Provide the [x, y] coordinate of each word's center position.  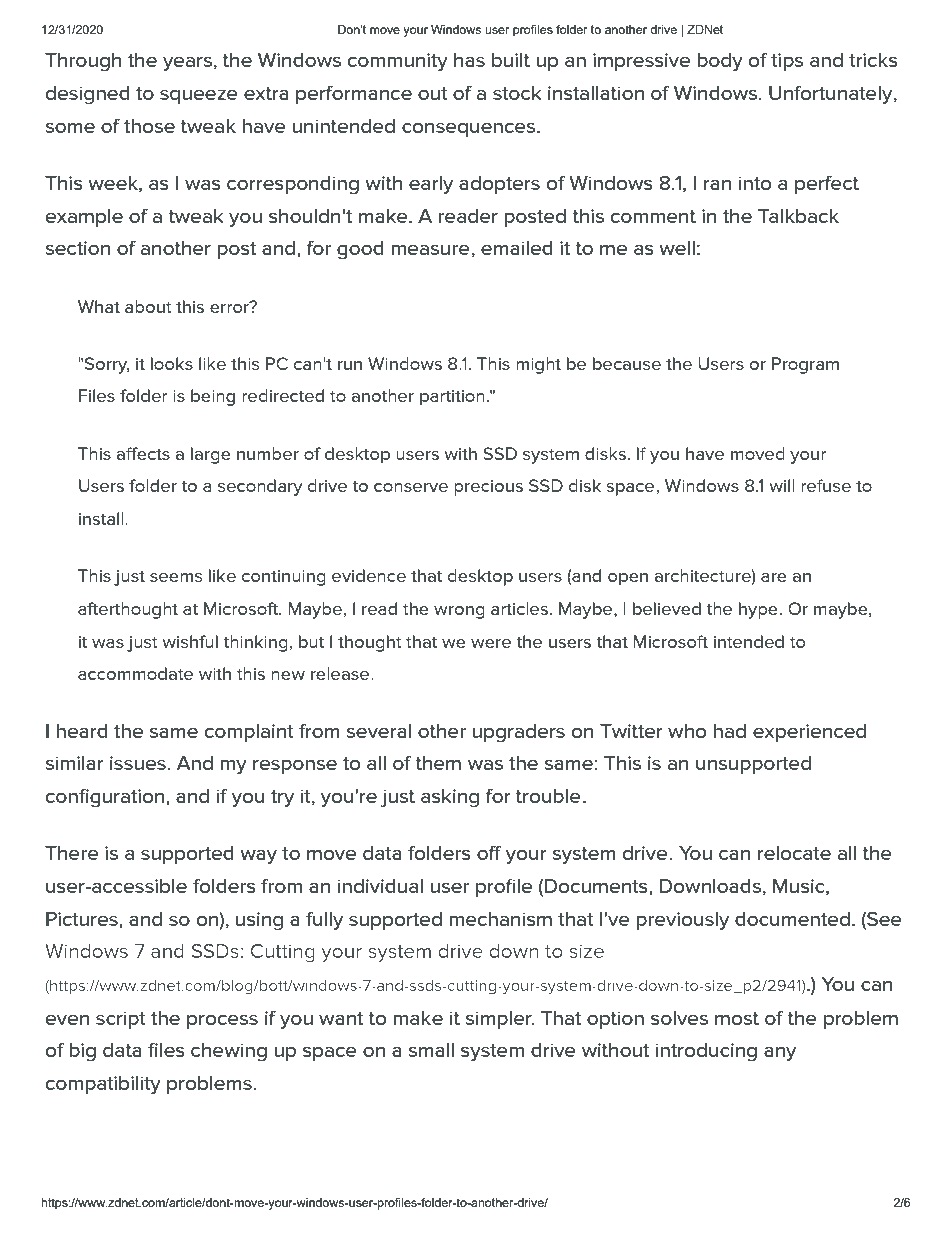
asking [450, 798]
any [780, 1054]
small [431, 1050]
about [148, 306]
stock [517, 93]
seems [176, 577]
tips [787, 62]
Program [805, 365]
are [774, 577]
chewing [229, 1052]
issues [139, 763]
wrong [459, 612]
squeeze [199, 96]
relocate [794, 853]
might [538, 365]
